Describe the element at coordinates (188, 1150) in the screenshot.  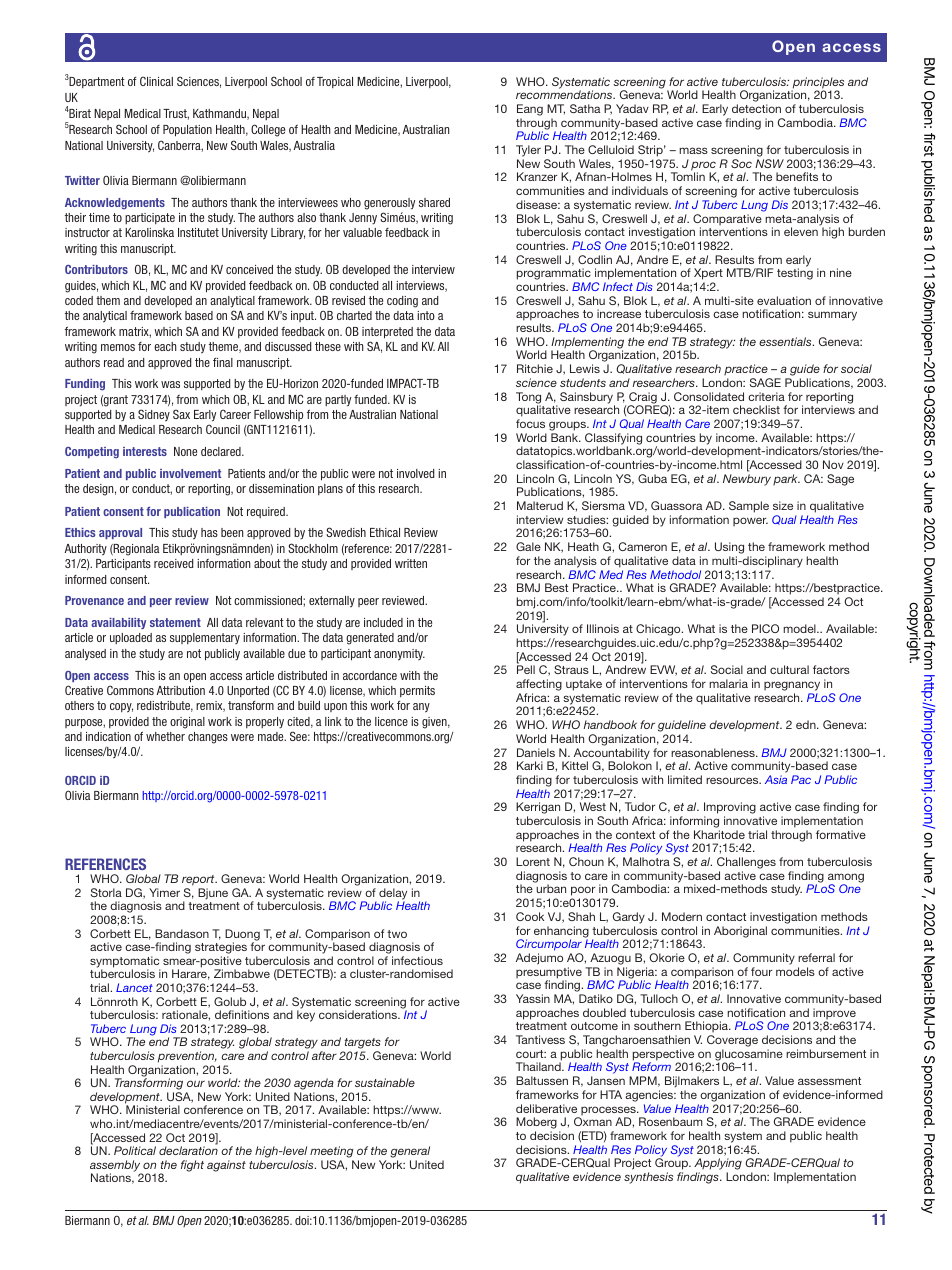
I see `declaration` at that location.
